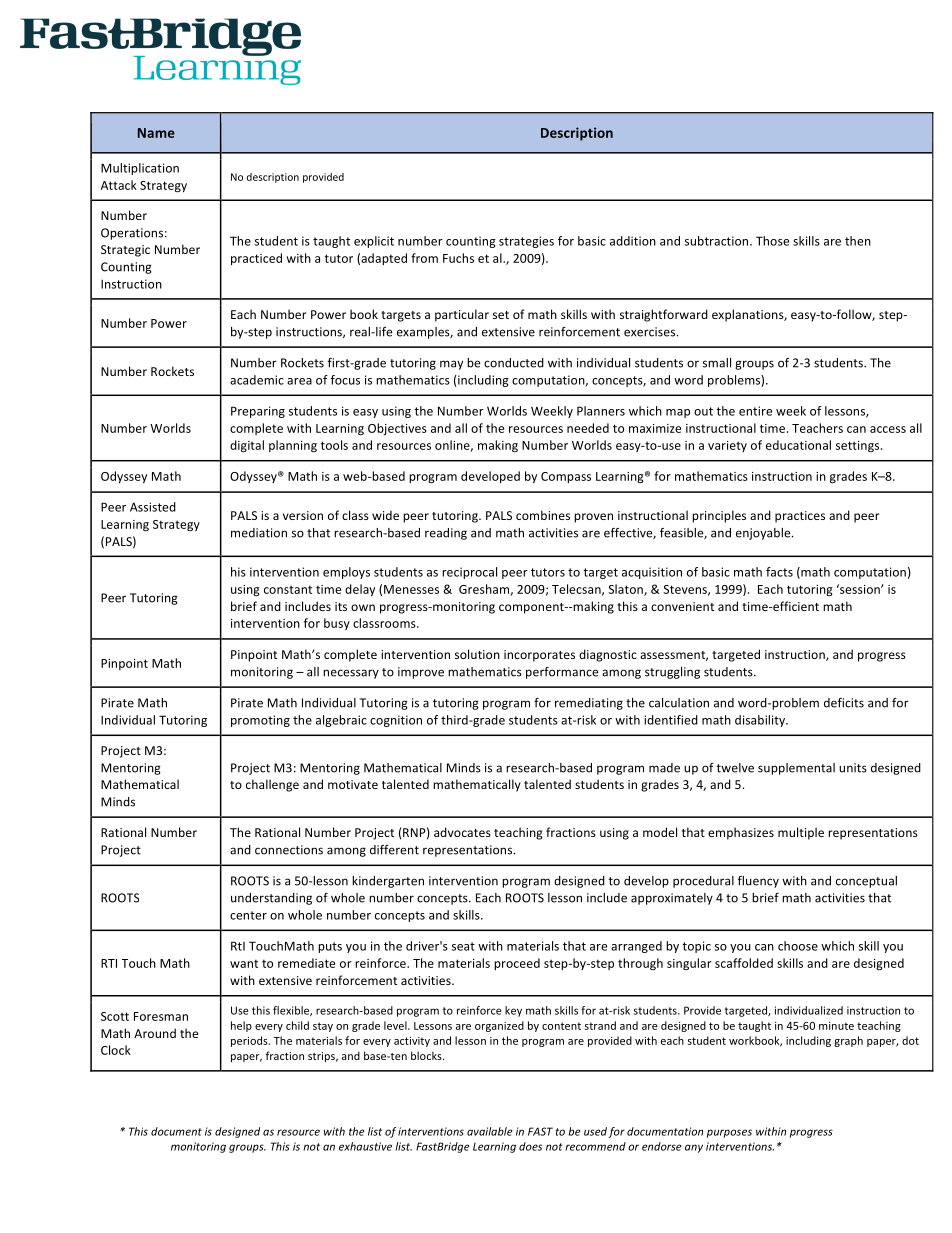 The image size is (952, 1233). What do you see at coordinates (489, 1131) in the screenshot?
I see `available` at bounding box center [489, 1131].
